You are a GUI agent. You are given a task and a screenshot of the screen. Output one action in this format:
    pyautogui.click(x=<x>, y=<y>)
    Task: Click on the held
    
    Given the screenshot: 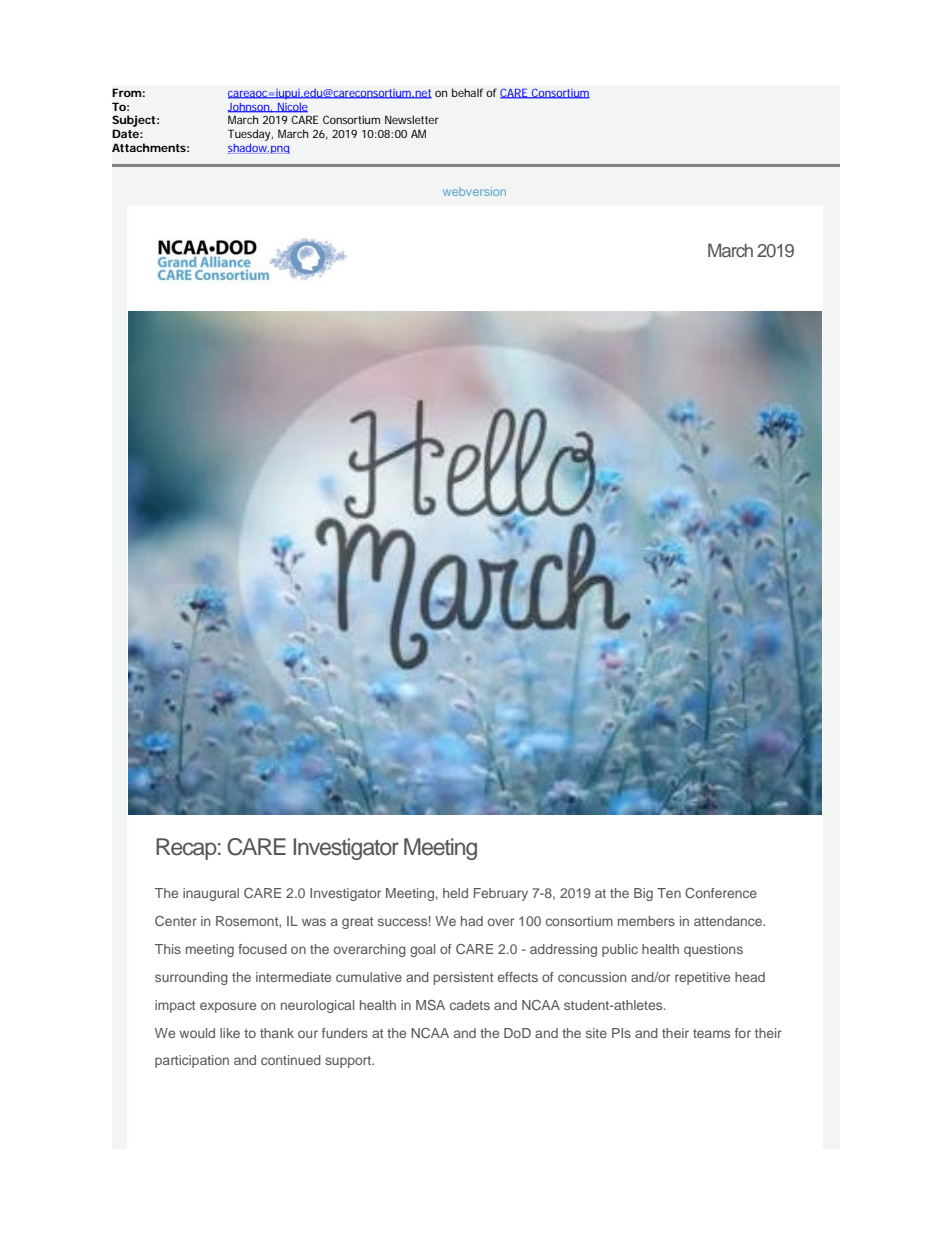 What is the action you would take?
    pyautogui.click(x=455, y=893)
